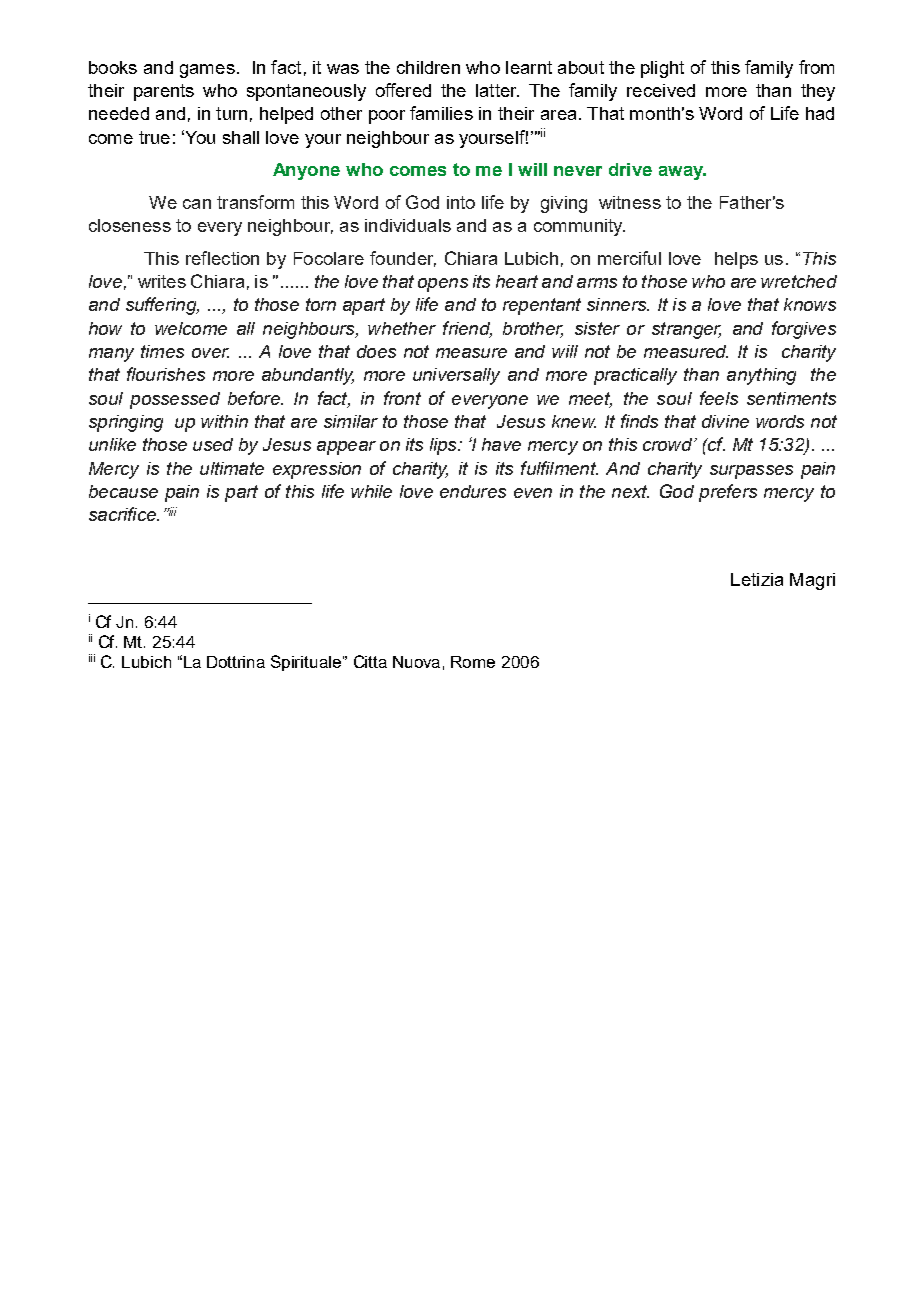  What do you see at coordinates (444, 446) in the screenshot?
I see `lips` at bounding box center [444, 446].
